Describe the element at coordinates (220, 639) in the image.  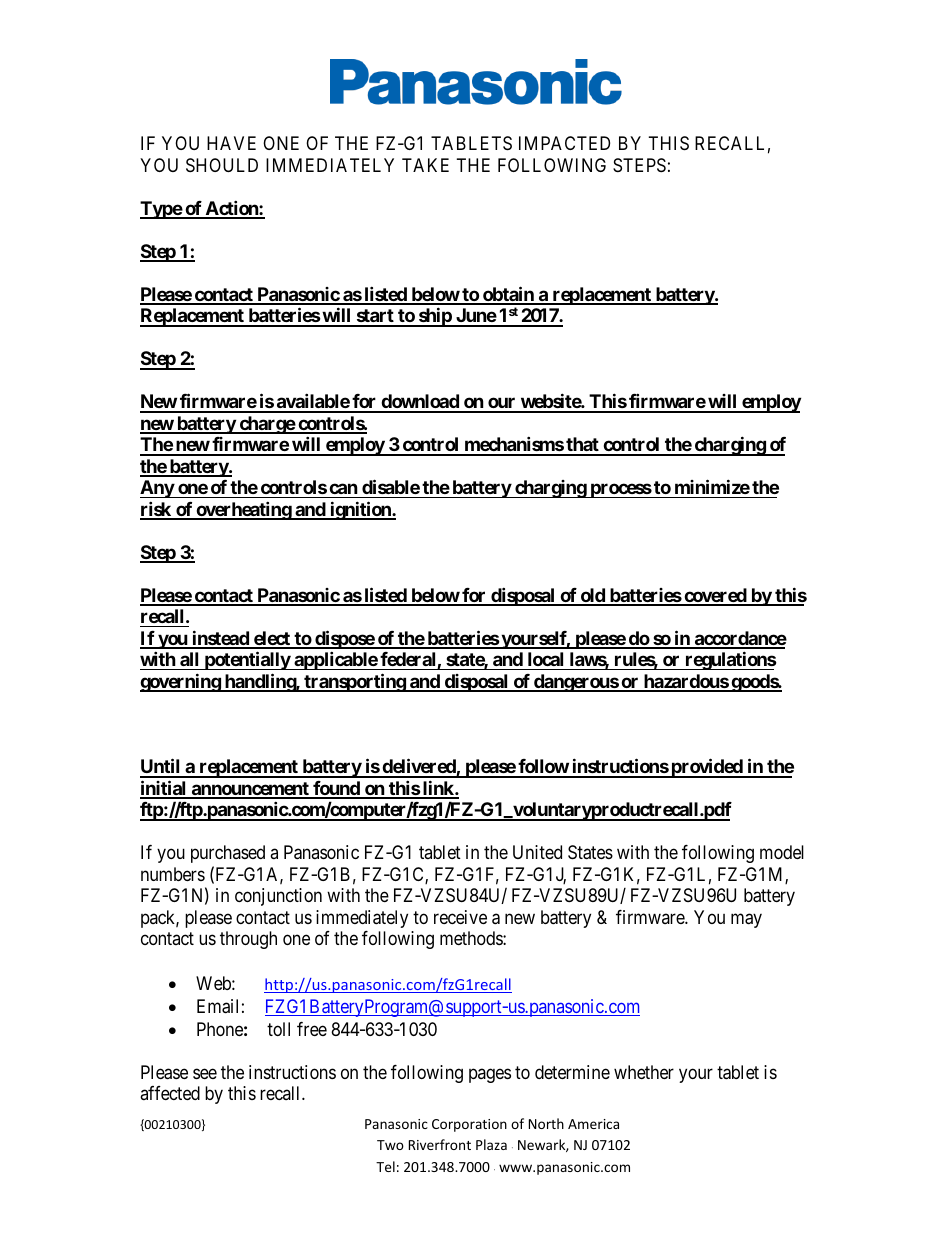
I see `instead` at that location.
